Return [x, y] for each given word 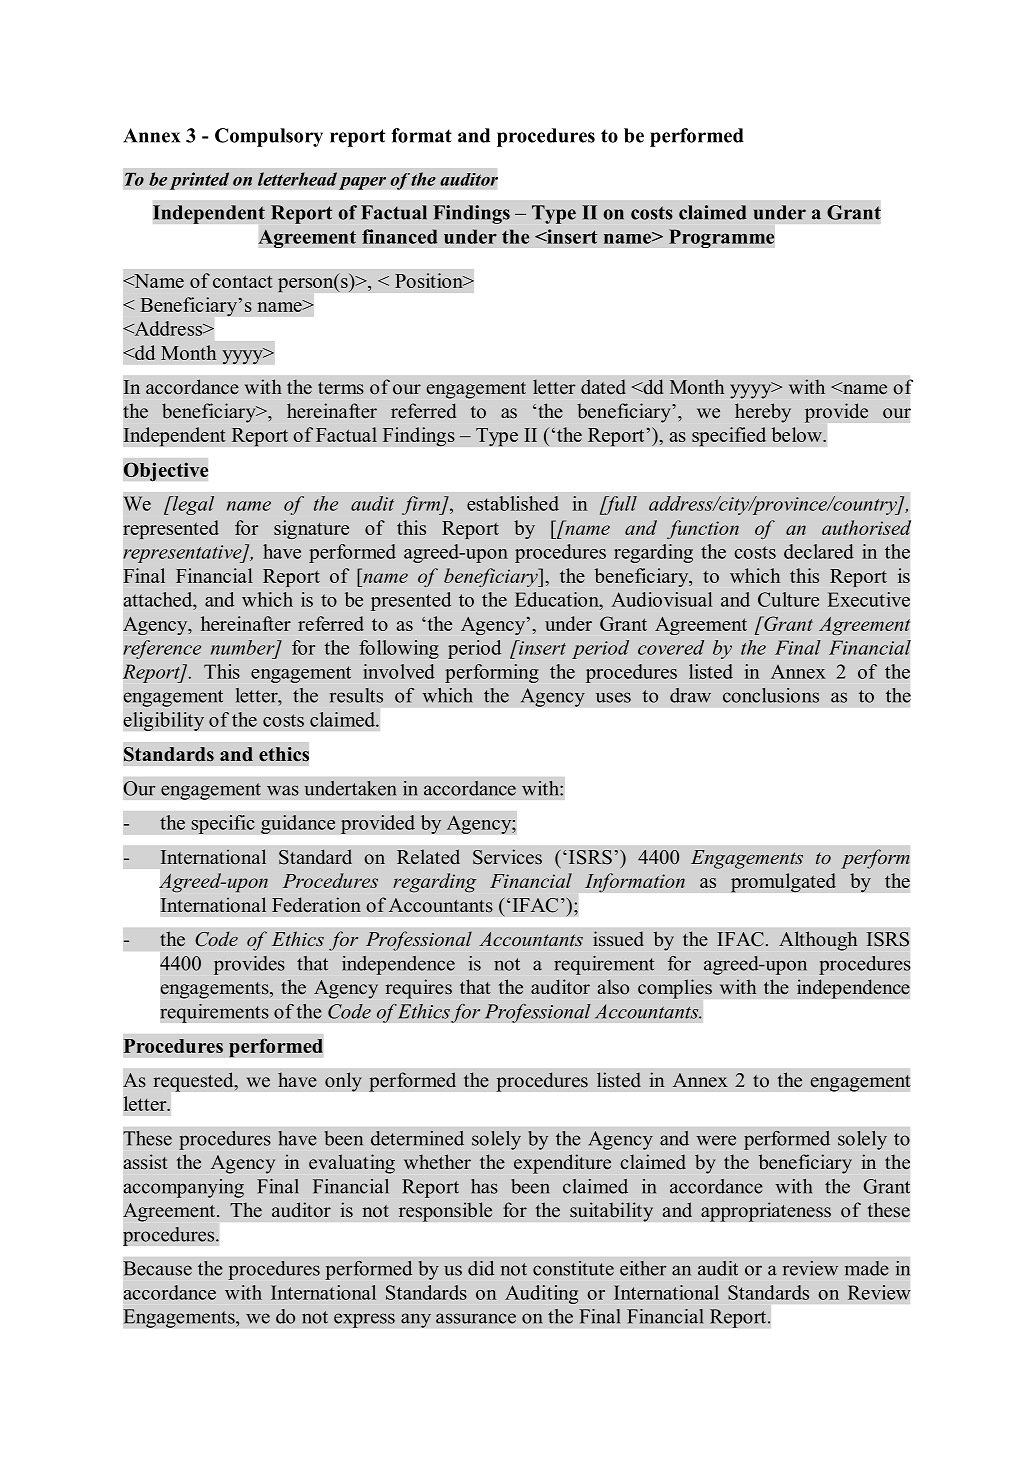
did [481, 1268]
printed [199, 181]
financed [400, 236]
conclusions [771, 695]
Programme [722, 238]
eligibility [163, 721]
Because [157, 1268]
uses [613, 697]
